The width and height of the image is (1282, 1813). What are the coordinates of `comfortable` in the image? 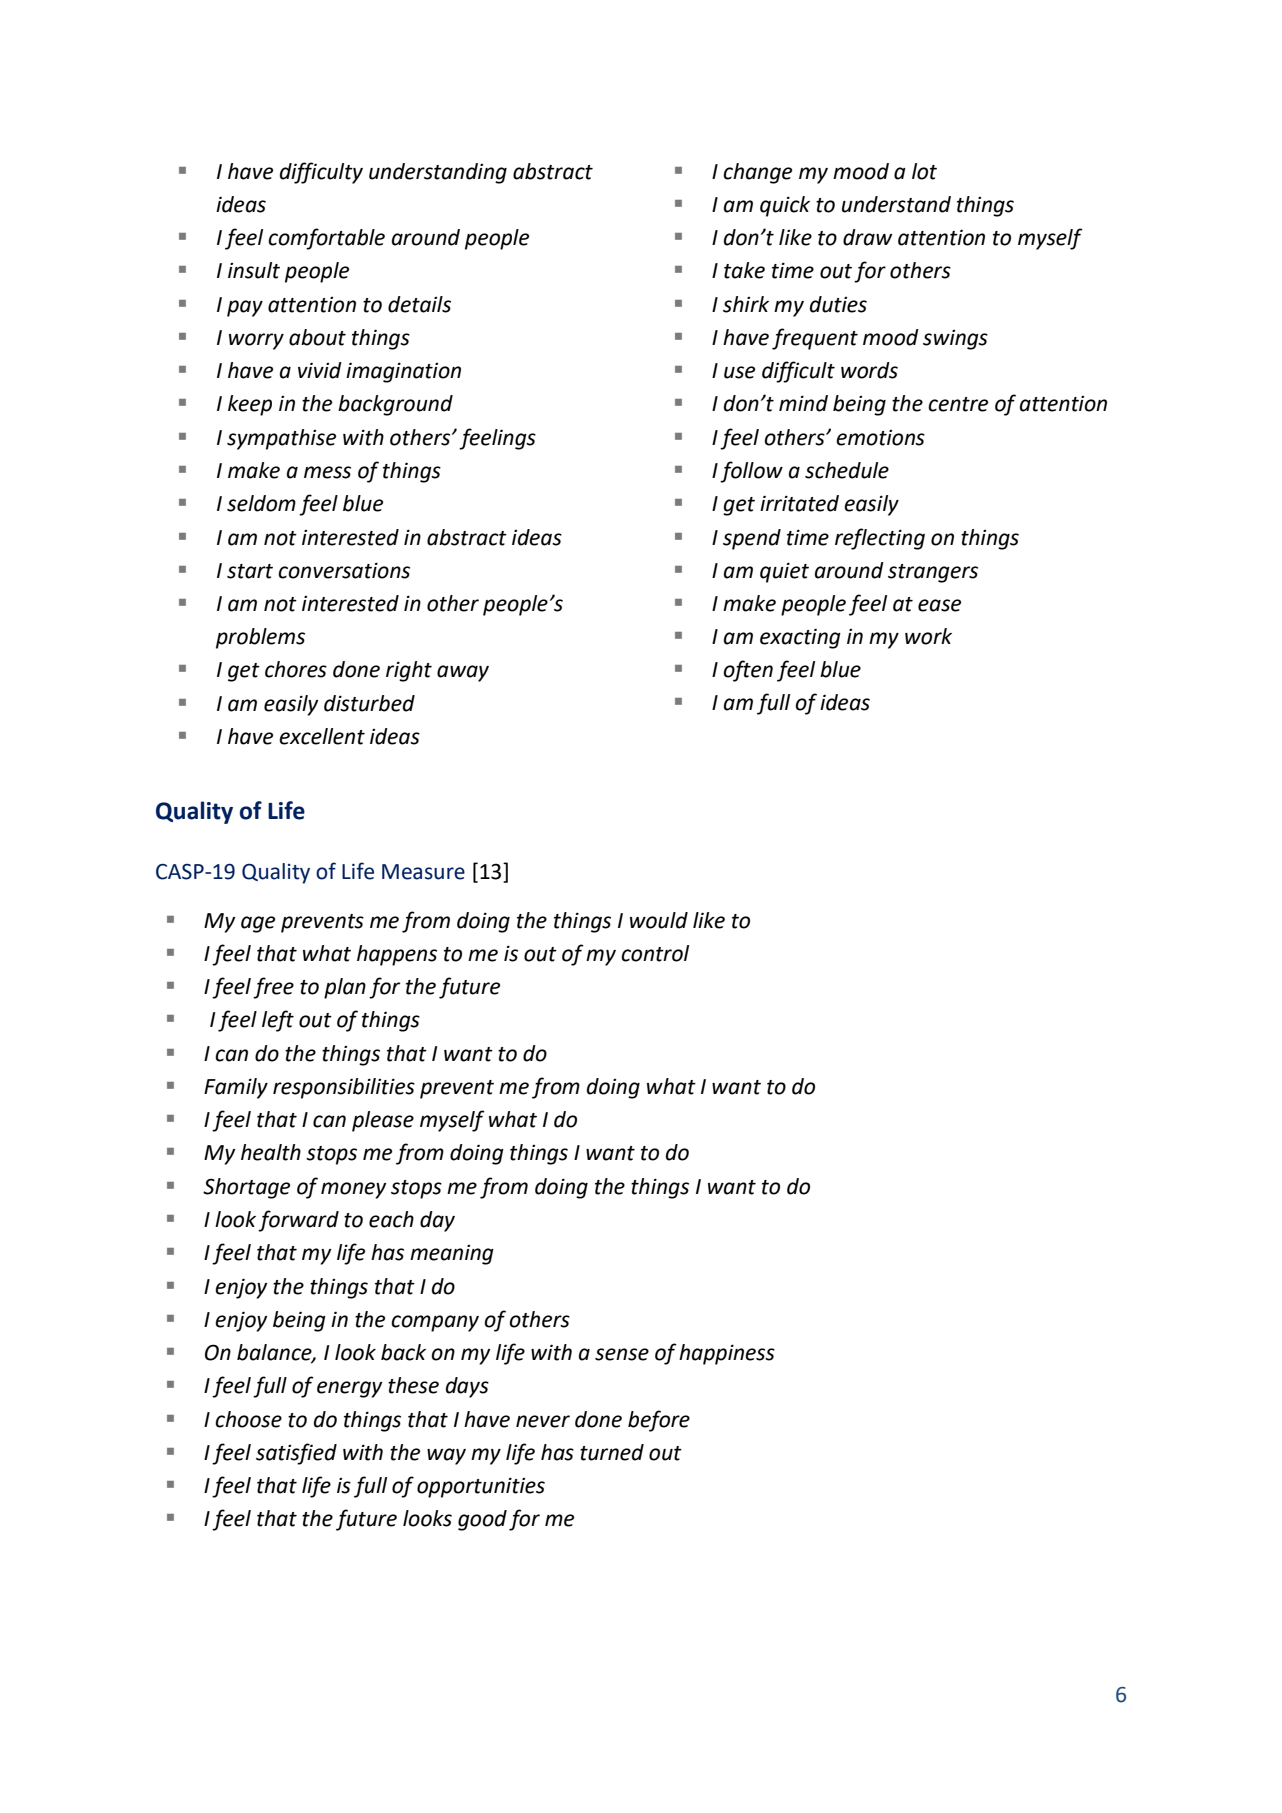 It's located at (326, 239).
